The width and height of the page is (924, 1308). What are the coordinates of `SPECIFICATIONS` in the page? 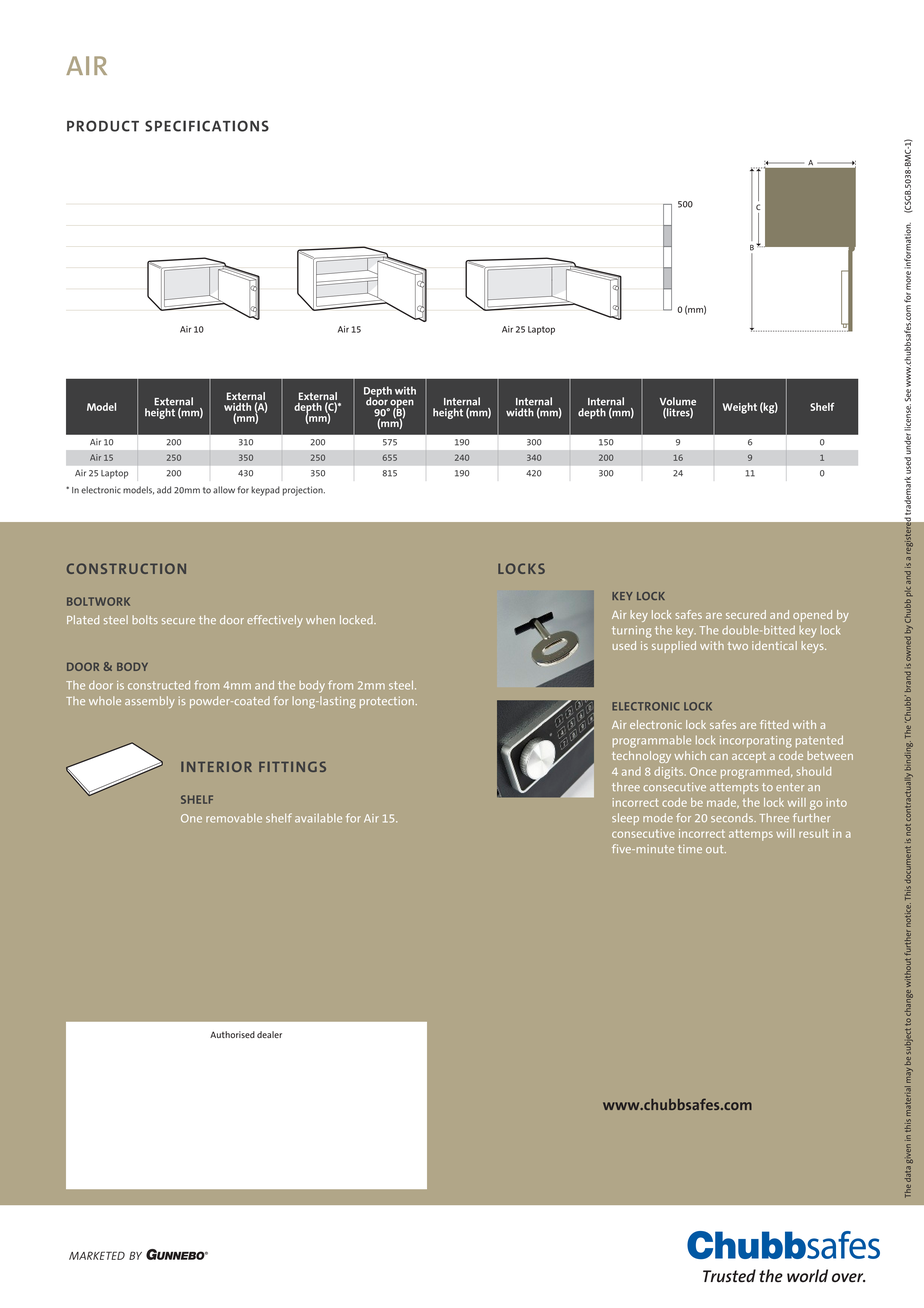 It's located at (207, 126).
